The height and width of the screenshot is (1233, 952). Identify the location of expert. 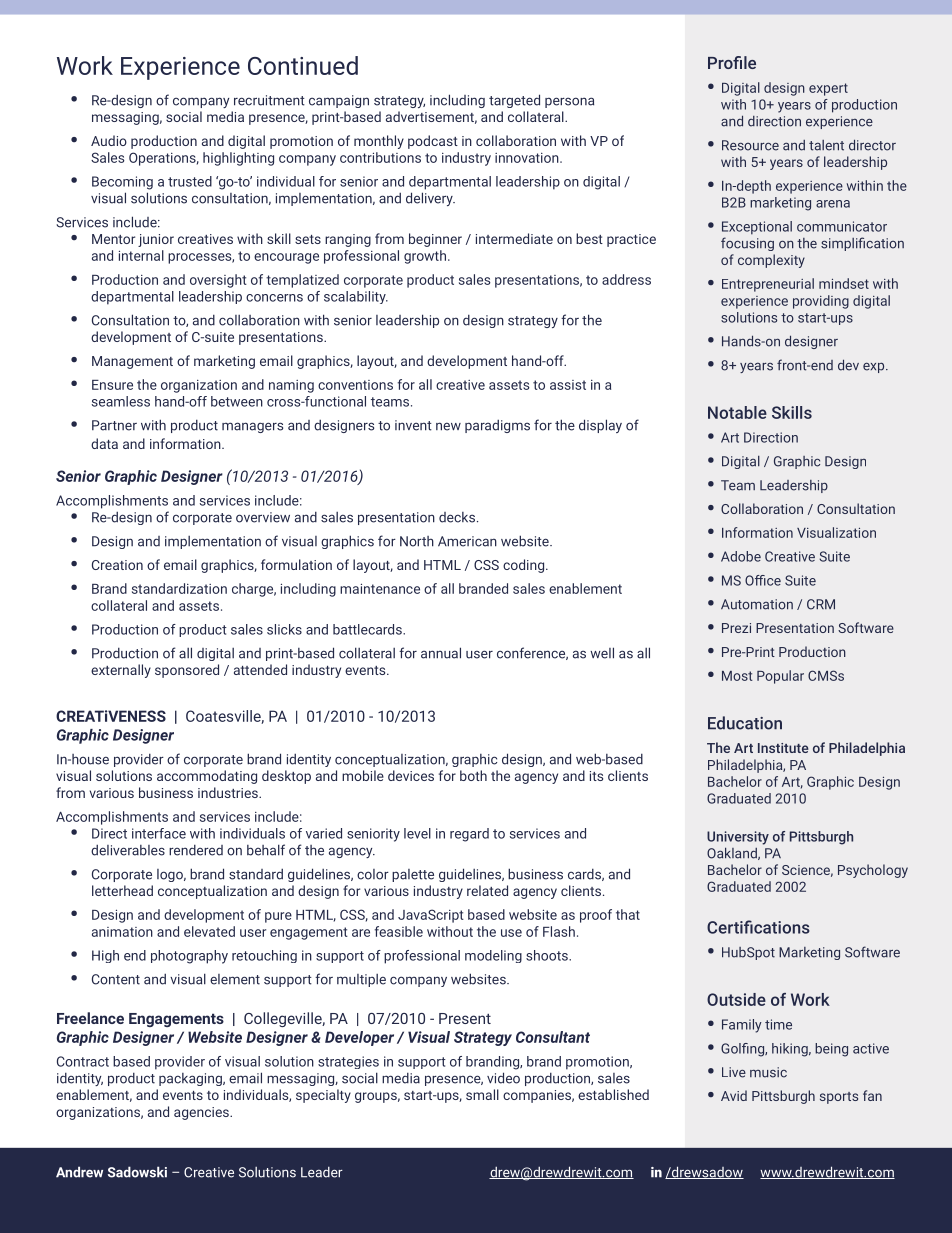
(828, 89).
